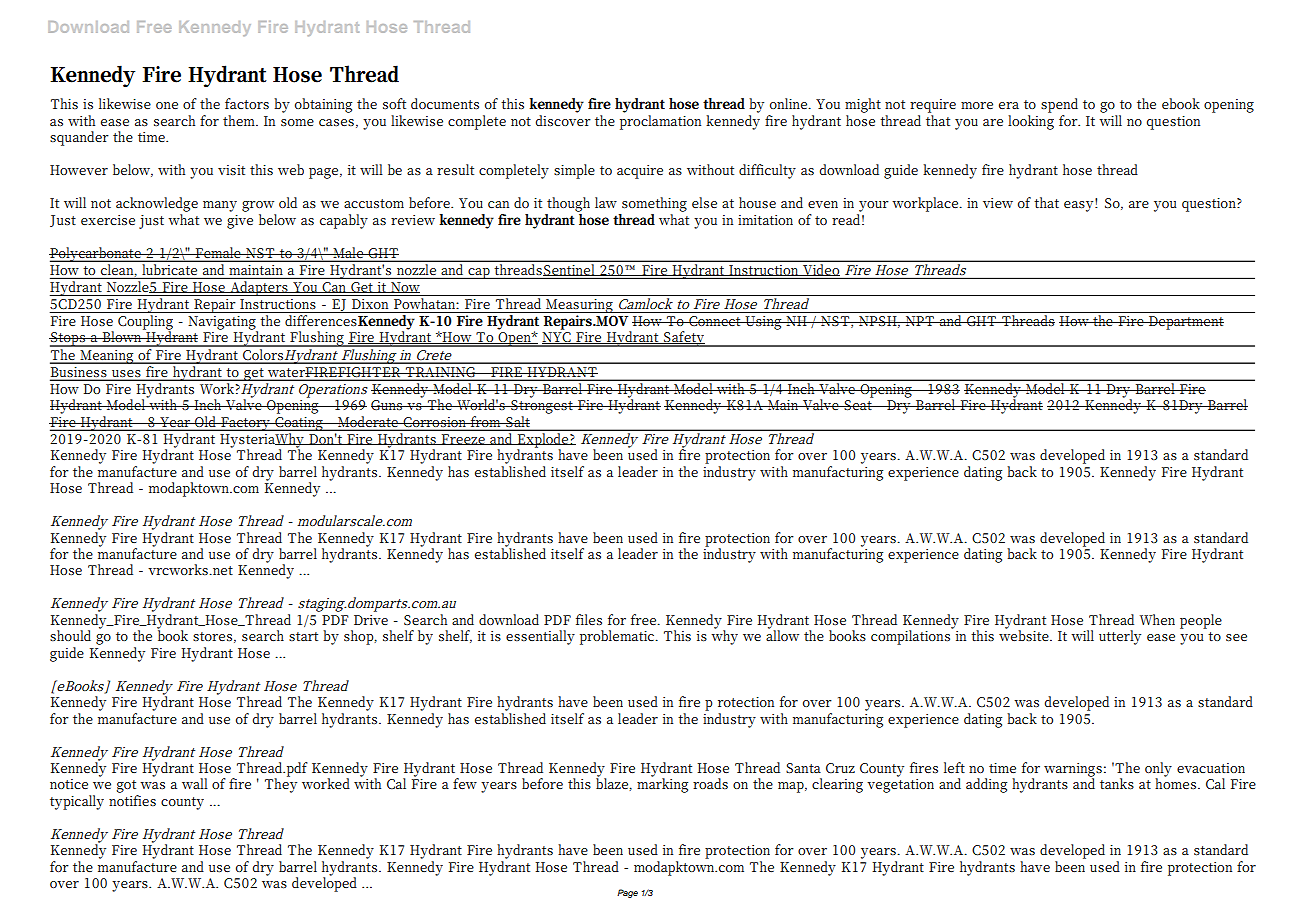  What do you see at coordinates (715, 321) in the document?
I see `Connect` at bounding box center [715, 321].
